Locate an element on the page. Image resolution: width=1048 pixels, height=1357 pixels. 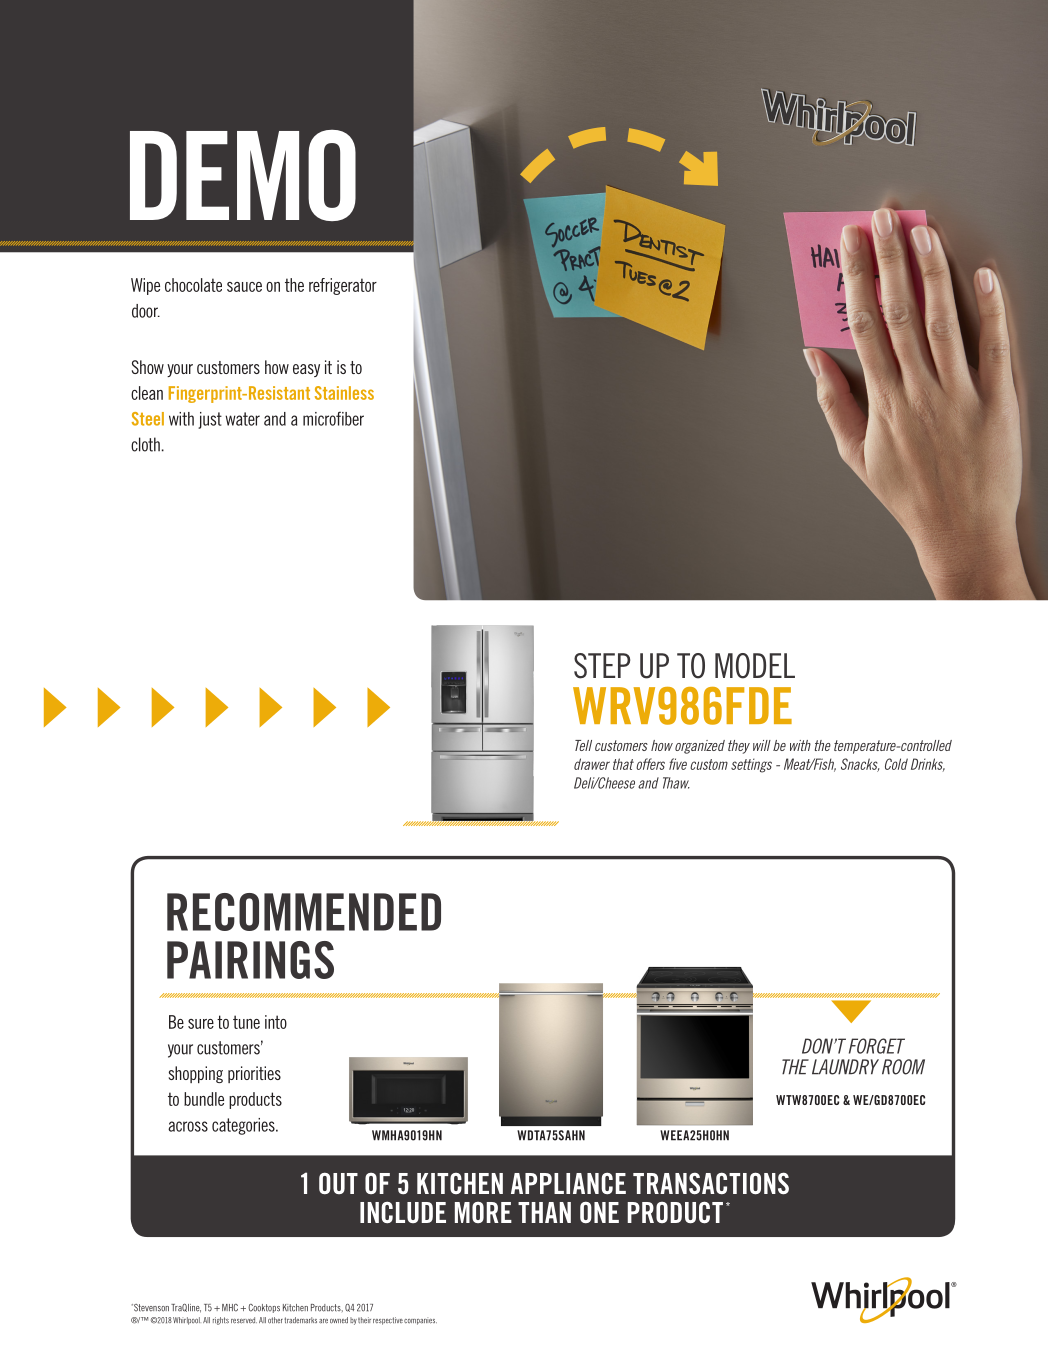
refrigerator is located at coordinates (343, 286).
